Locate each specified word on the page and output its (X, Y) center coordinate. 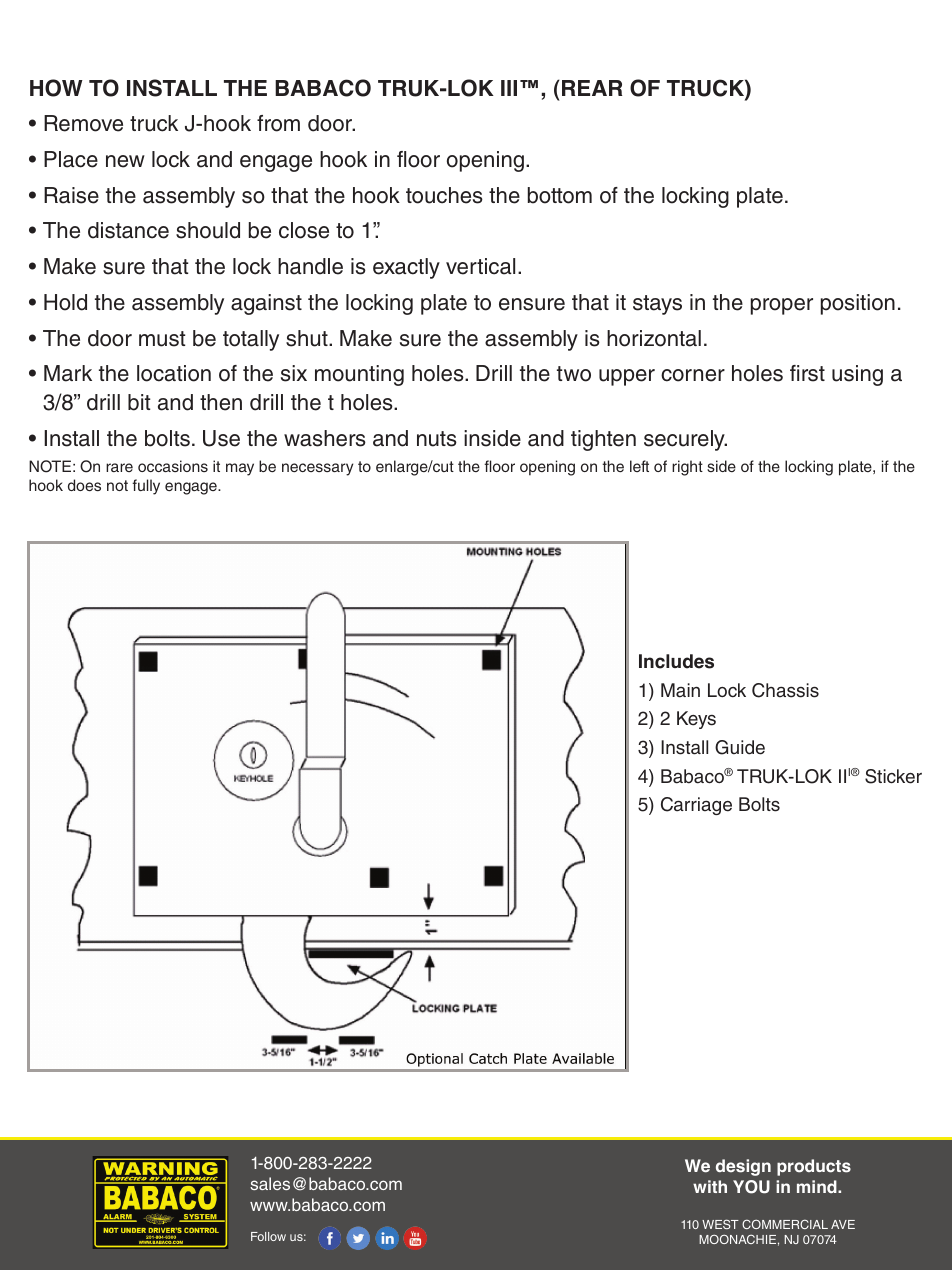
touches (444, 195)
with (710, 1186)
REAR (592, 88)
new (125, 161)
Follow (268, 1236)
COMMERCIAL (785, 1224)
